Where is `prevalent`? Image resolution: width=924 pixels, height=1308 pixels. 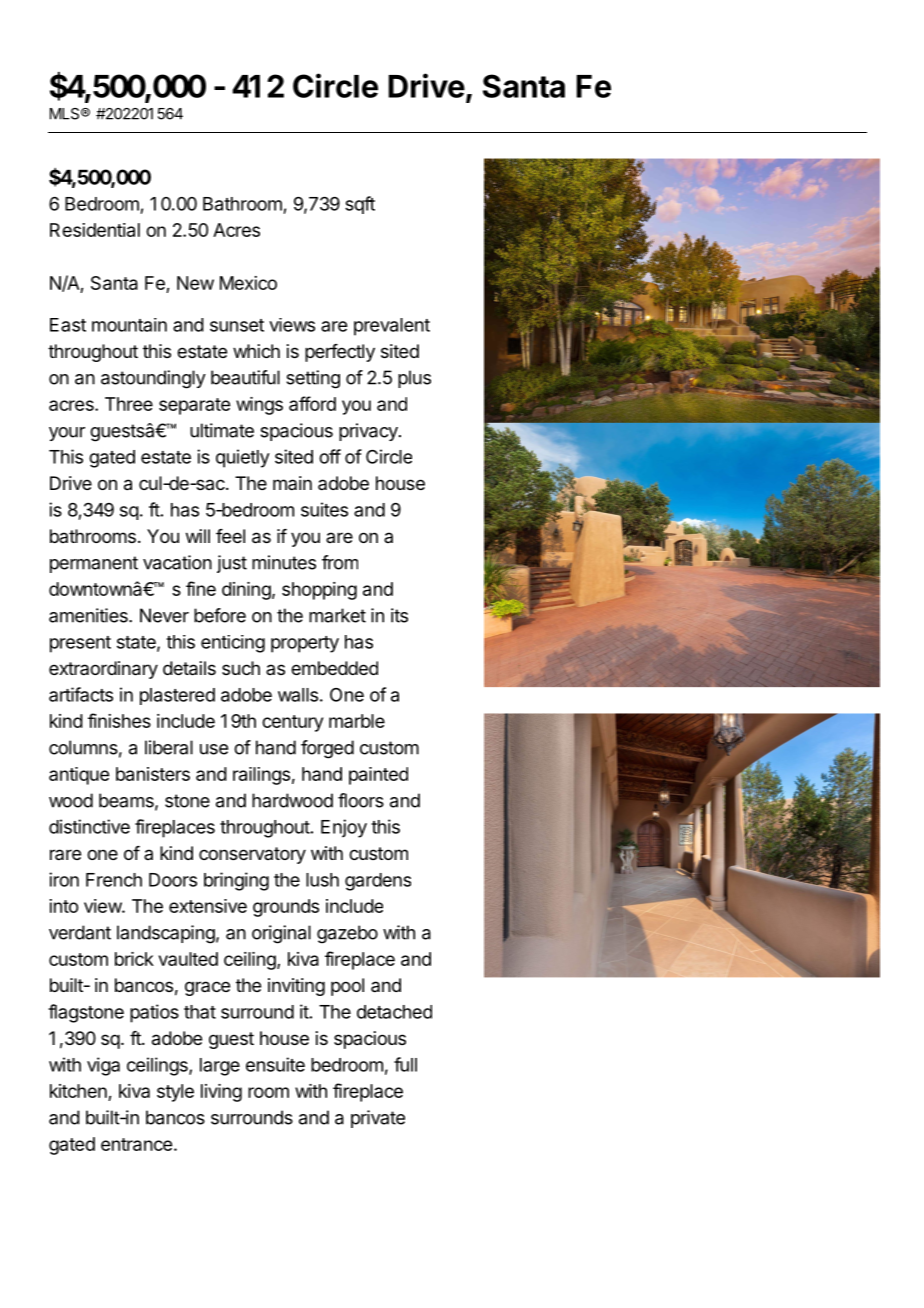 prevalent is located at coordinates (392, 327).
